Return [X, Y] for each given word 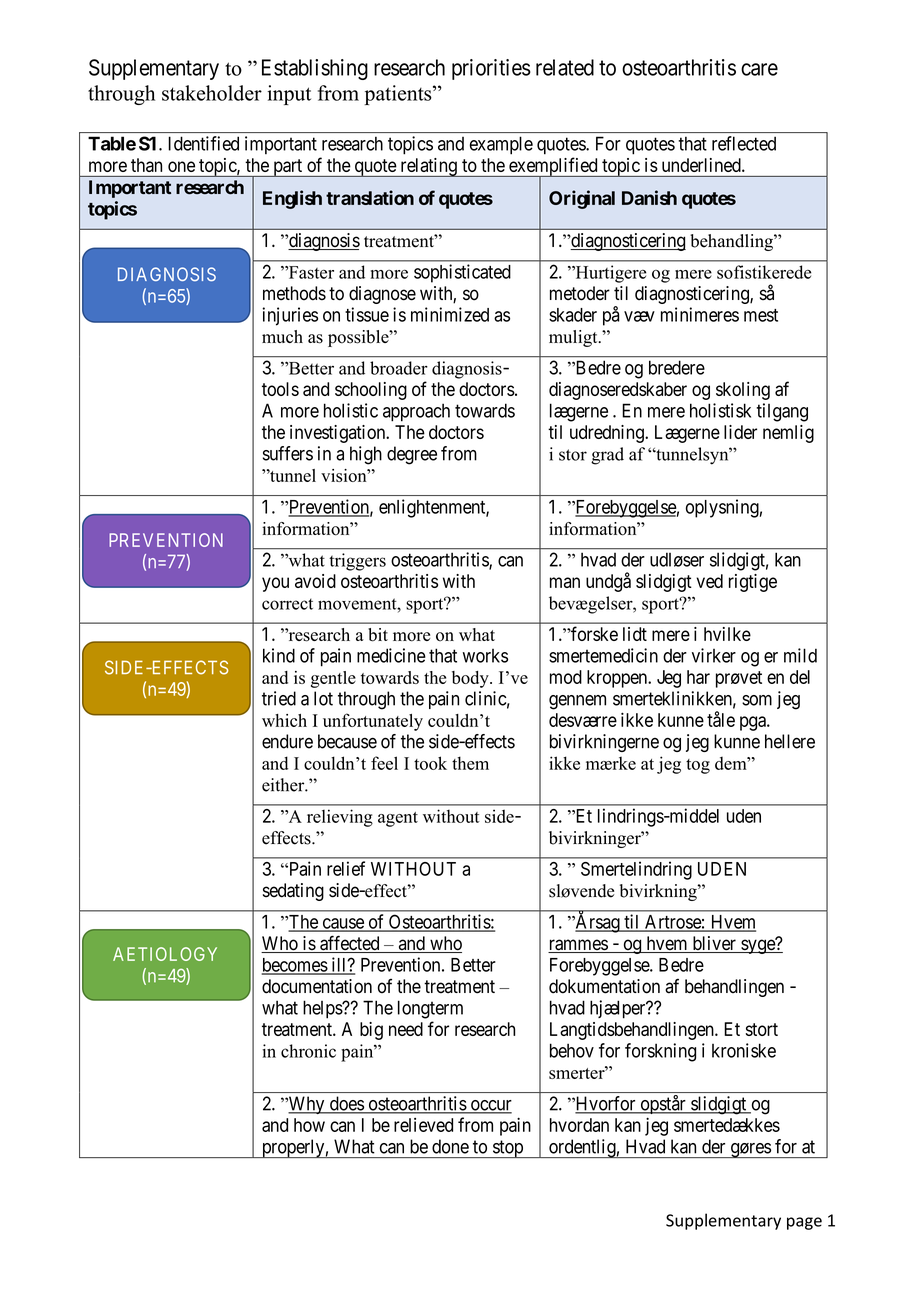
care [759, 69]
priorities [491, 69]
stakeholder [212, 93]
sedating [293, 892]
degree [412, 455]
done [450, 1146]
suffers [288, 453]
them [470, 763]
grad [607, 456]
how [309, 1125]
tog [698, 766]
